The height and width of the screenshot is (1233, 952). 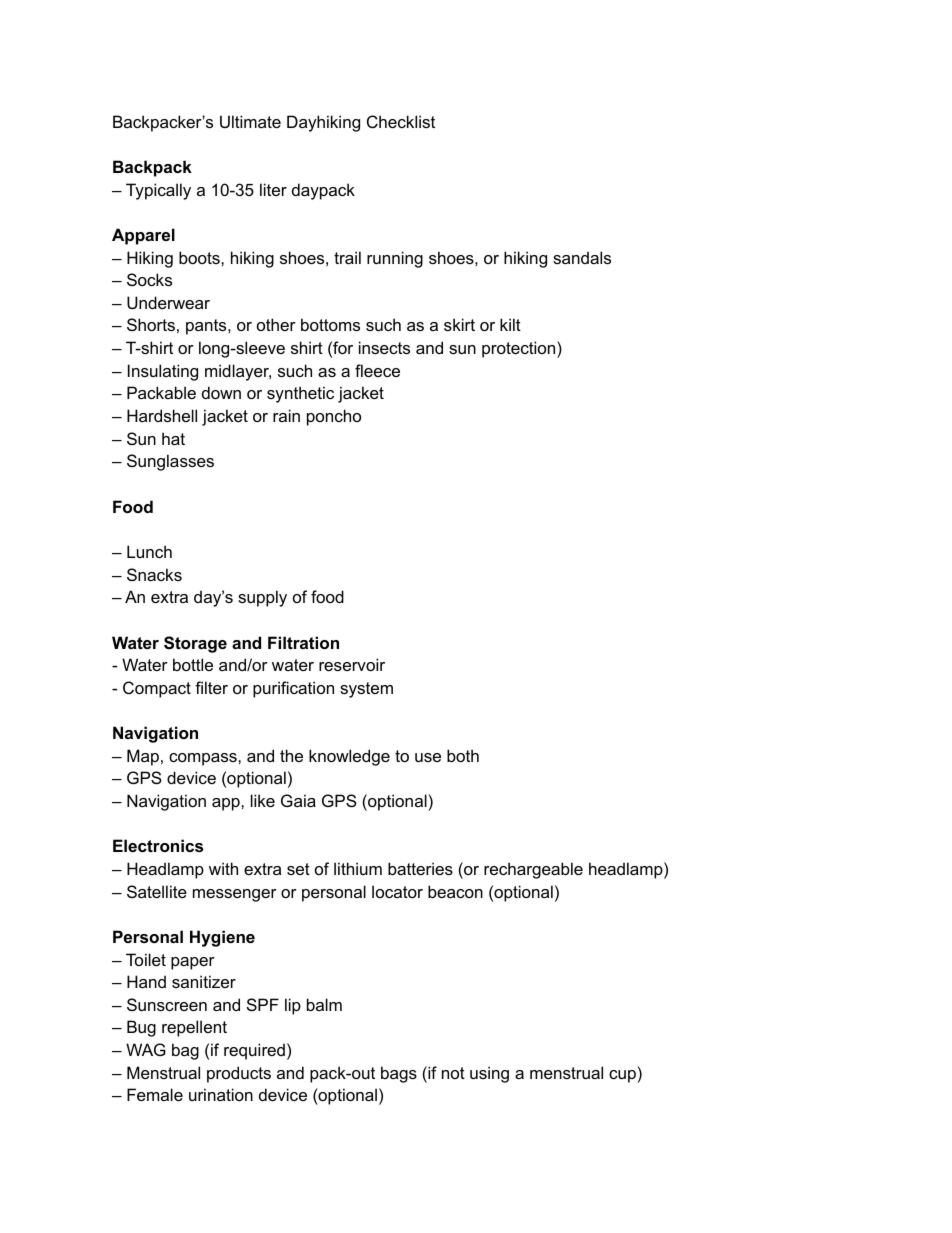 I want to click on both, so click(x=463, y=755).
